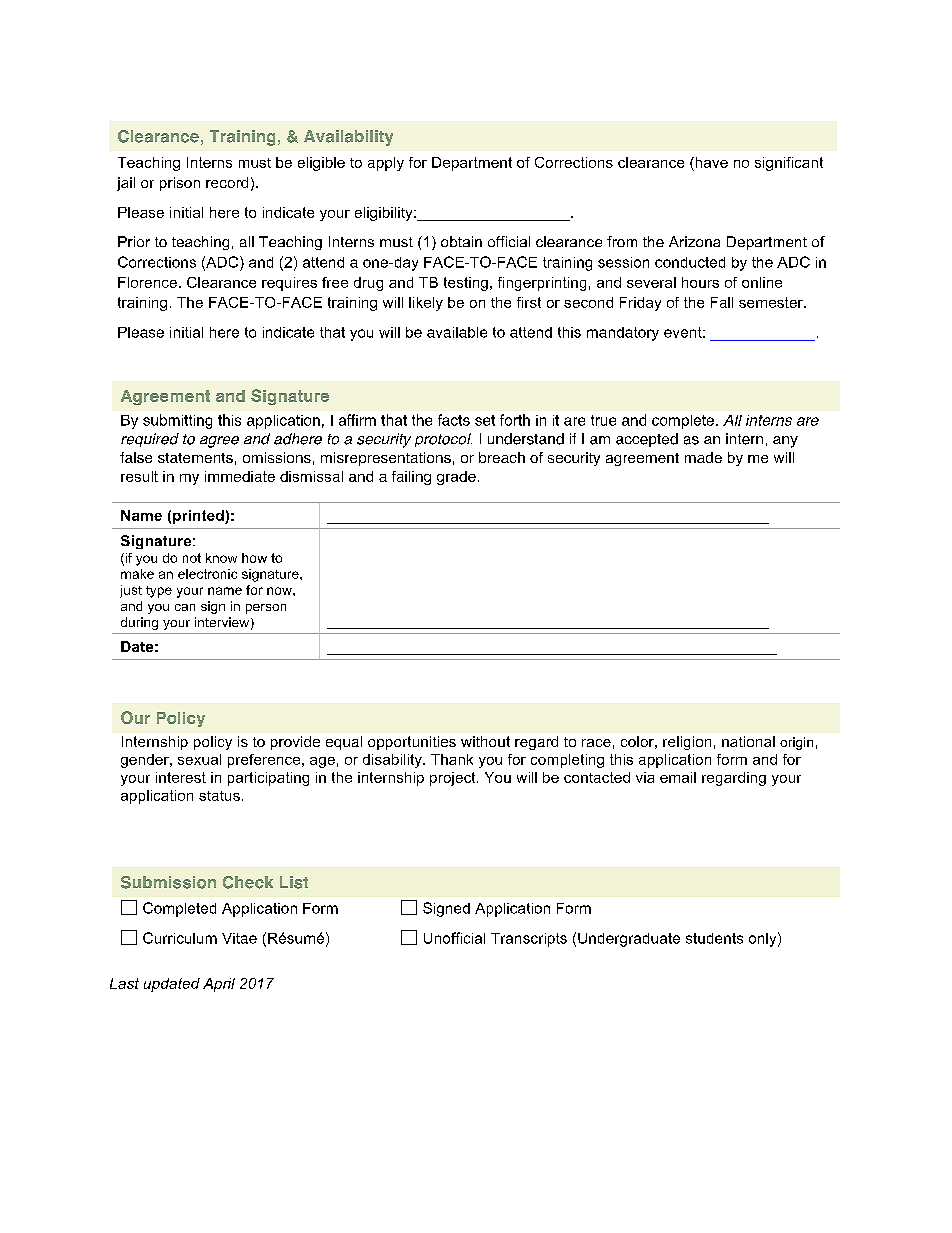  What do you see at coordinates (386, 164) in the screenshot?
I see `apply` at bounding box center [386, 164].
